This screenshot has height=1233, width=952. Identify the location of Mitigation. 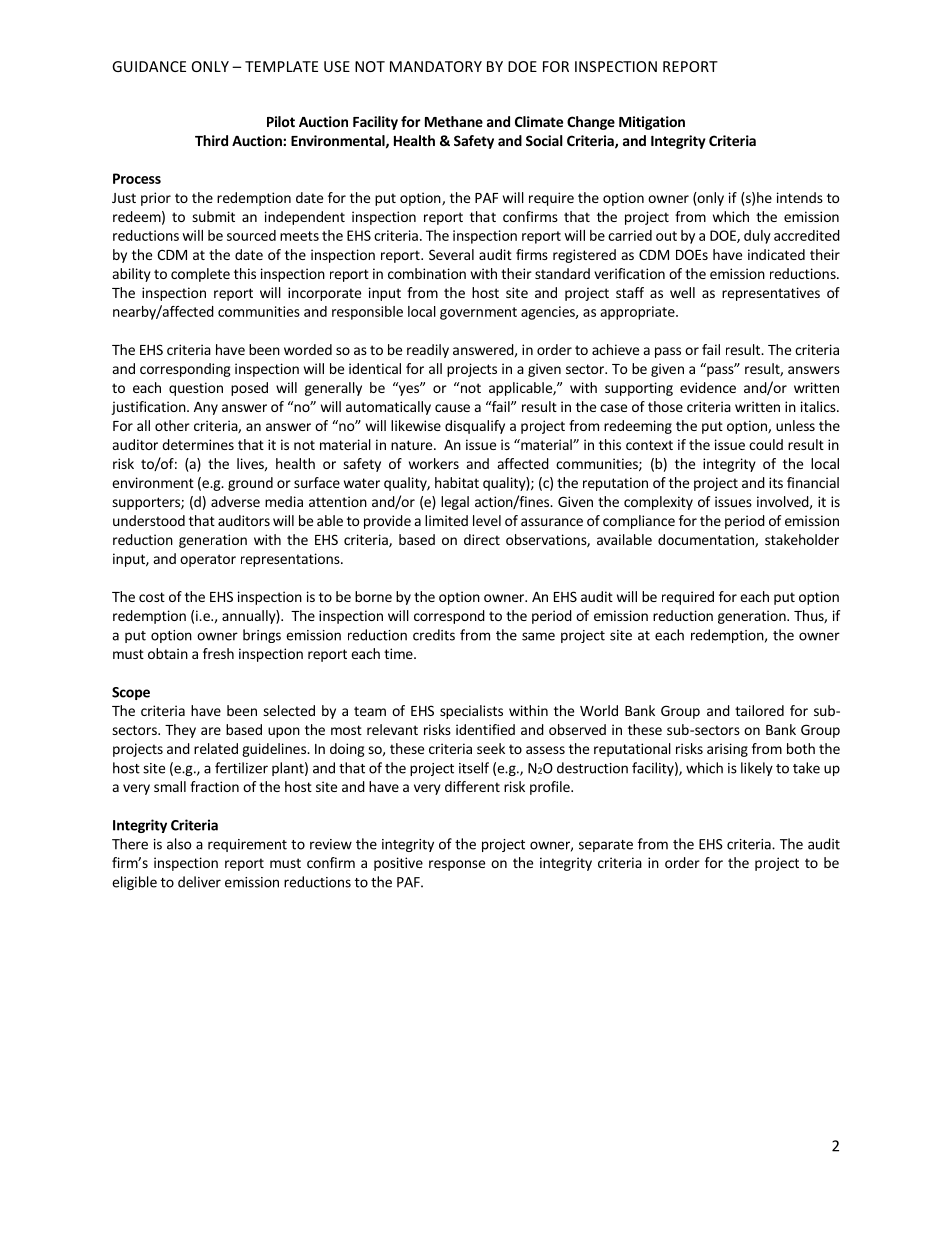
(652, 123).
